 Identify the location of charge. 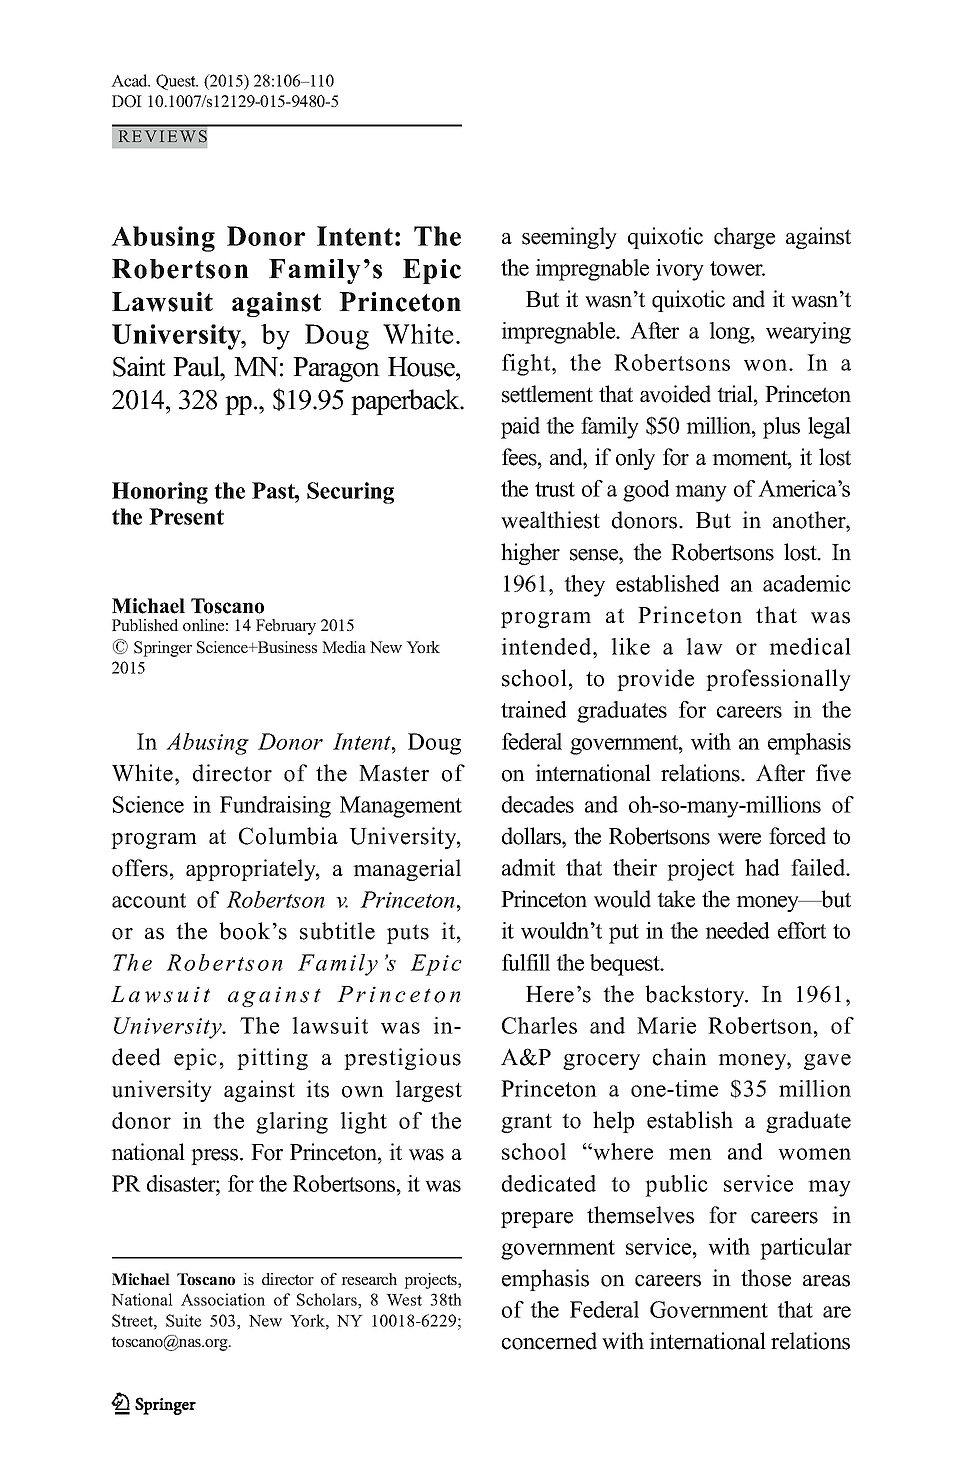
(744, 238).
